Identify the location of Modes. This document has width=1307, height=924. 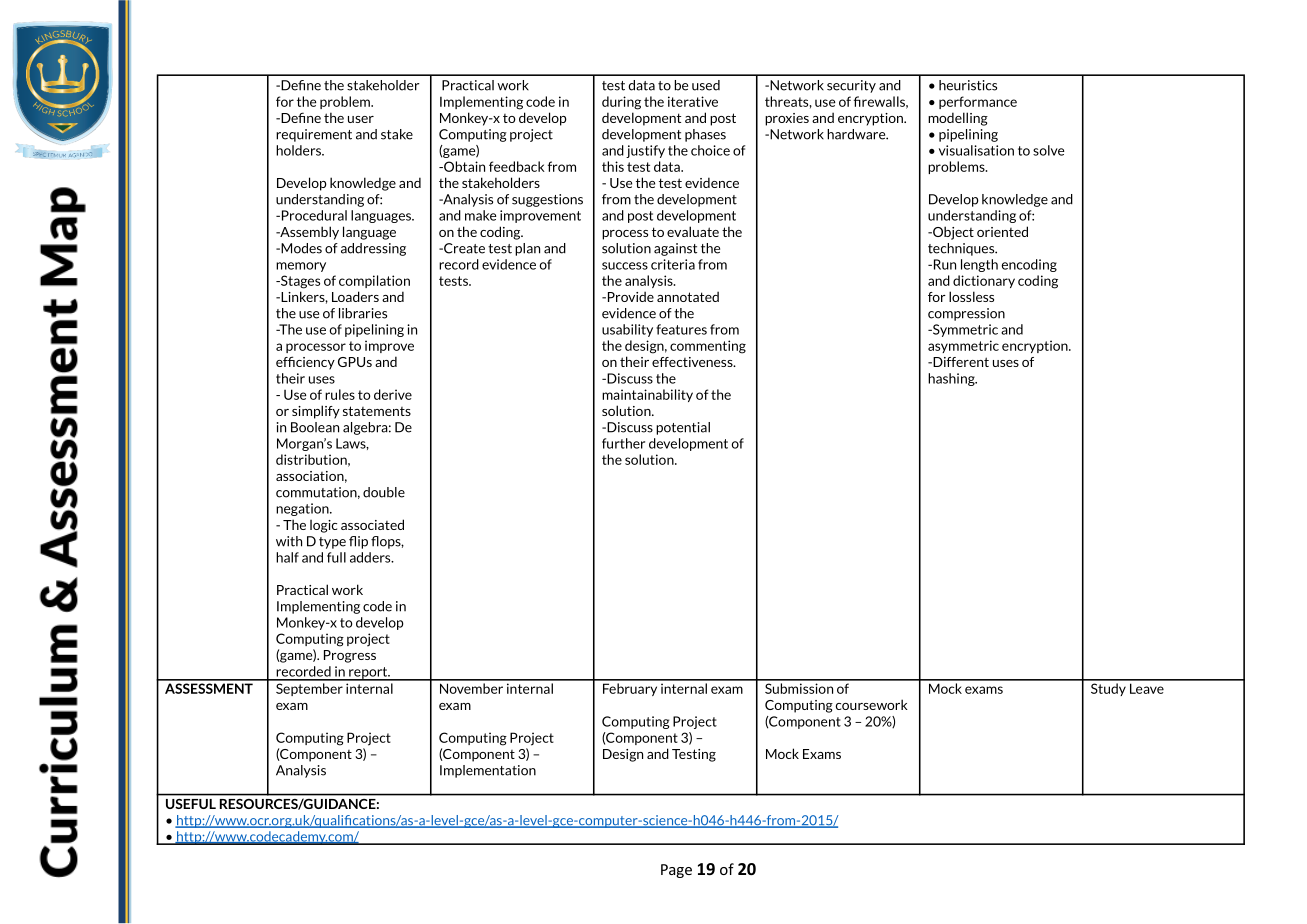
(300, 248).
